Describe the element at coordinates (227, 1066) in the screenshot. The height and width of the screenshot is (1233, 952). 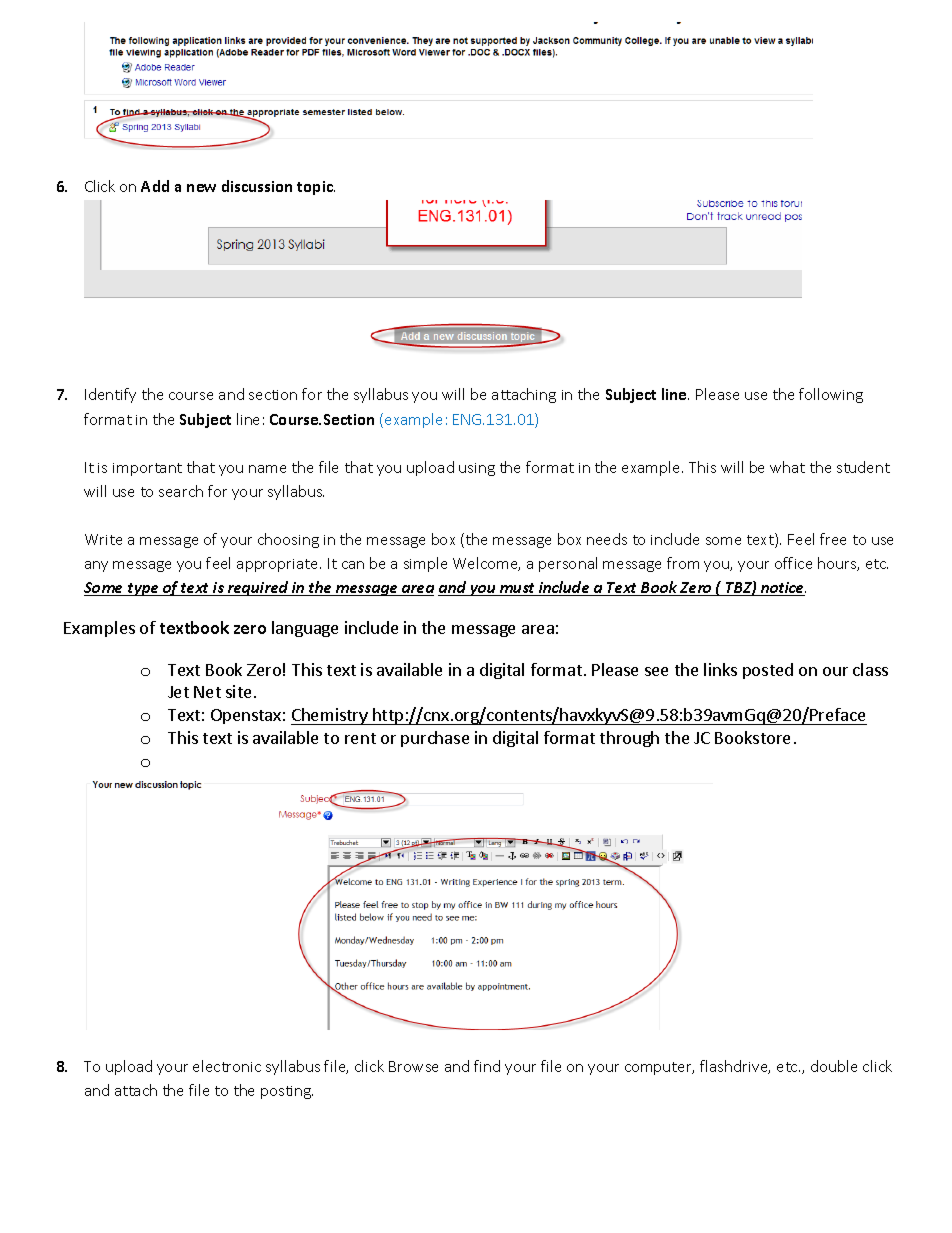
I see `electronic` at that location.
